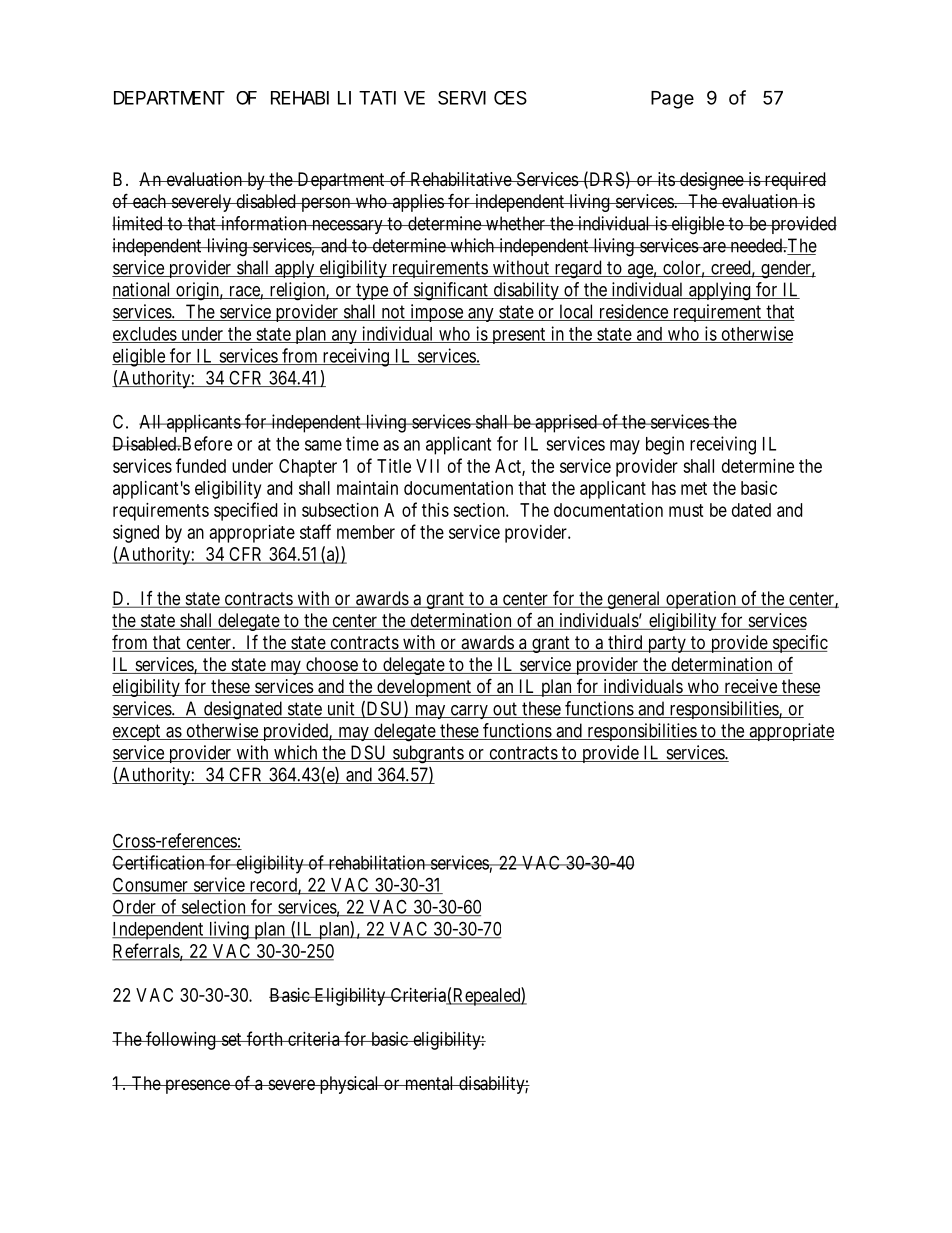 The width and height of the screenshot is (952, 1233). What do you see at coordinates (243, 710) in the screenshot?
I see `designated` at bounding box center [243, 710].
